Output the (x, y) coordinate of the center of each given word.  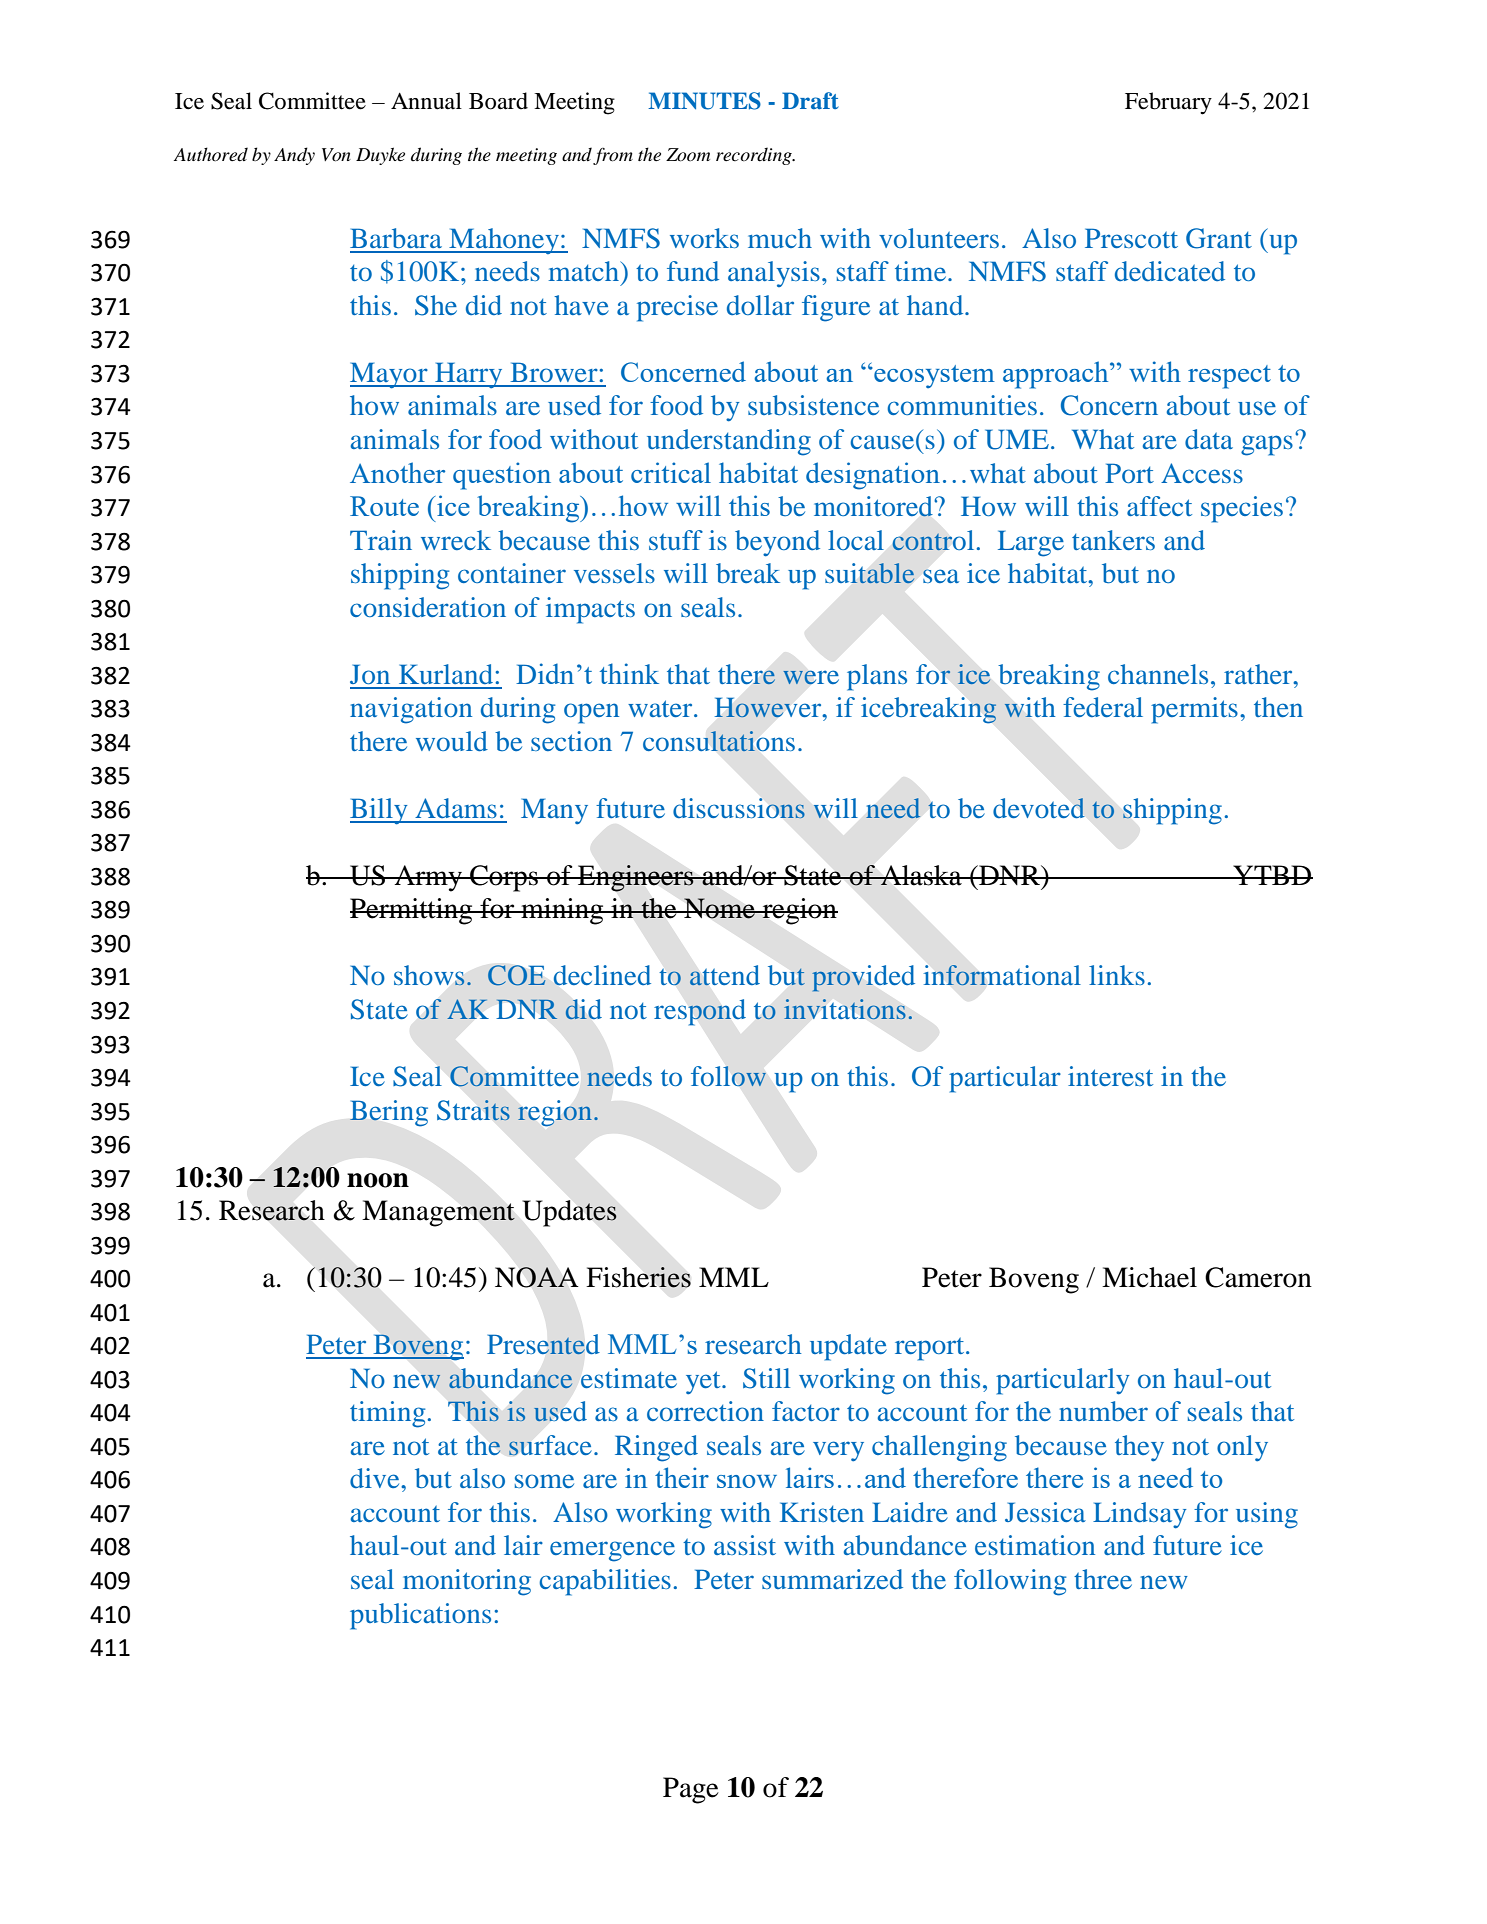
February (1168, 103)
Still (766, 1378)
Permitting (412, 911)
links (1117, 975)
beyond (777, 543)
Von (336, 155)
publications (420, 1616)
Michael (1149, 1277)
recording (755, 156)
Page (691, 1790)
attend (725, 975)
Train (381, 540)
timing (387, 1414)
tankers (1113, 540)
